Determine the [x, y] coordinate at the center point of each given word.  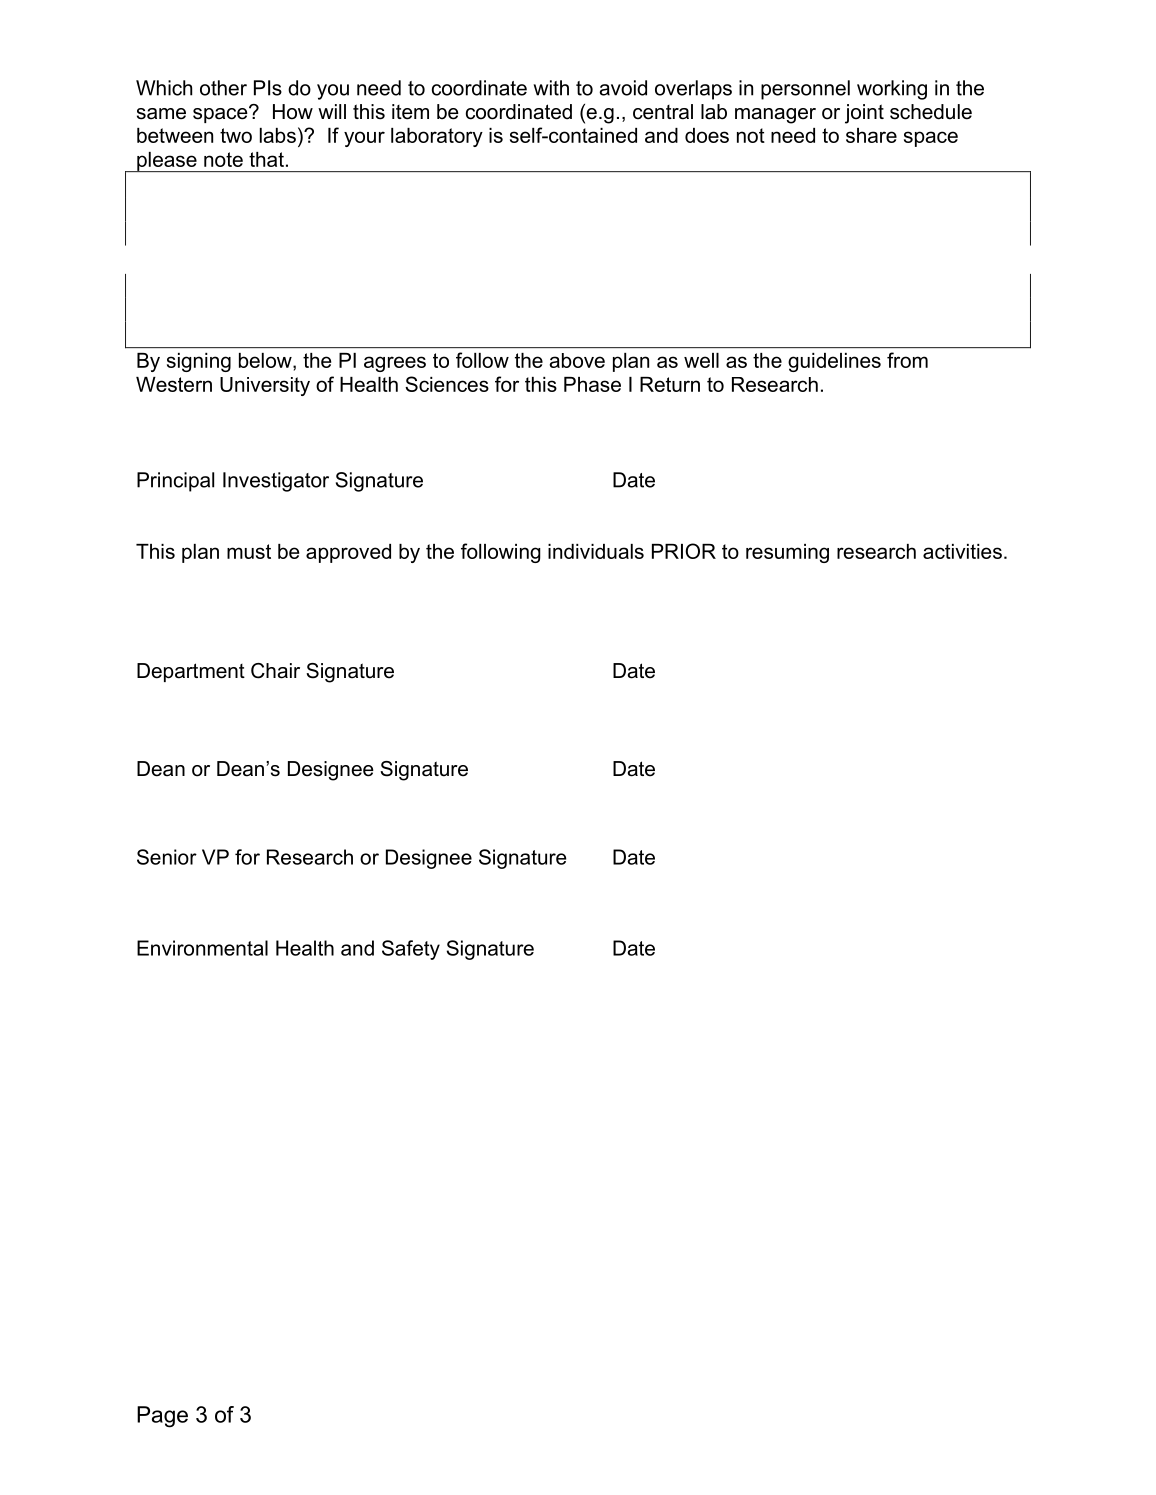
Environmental [202, 948]
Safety [411, 950]
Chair [275, 671]
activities [962, 551]
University [265, 386]
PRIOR [684, 551]
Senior [167, 857]
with [551, 88]
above [577, 360]
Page [162, 1417]
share [871, 135]
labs [278, 135]
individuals [596, 551]
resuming [787, 553]
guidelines [834, 362]
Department [191, 672]
